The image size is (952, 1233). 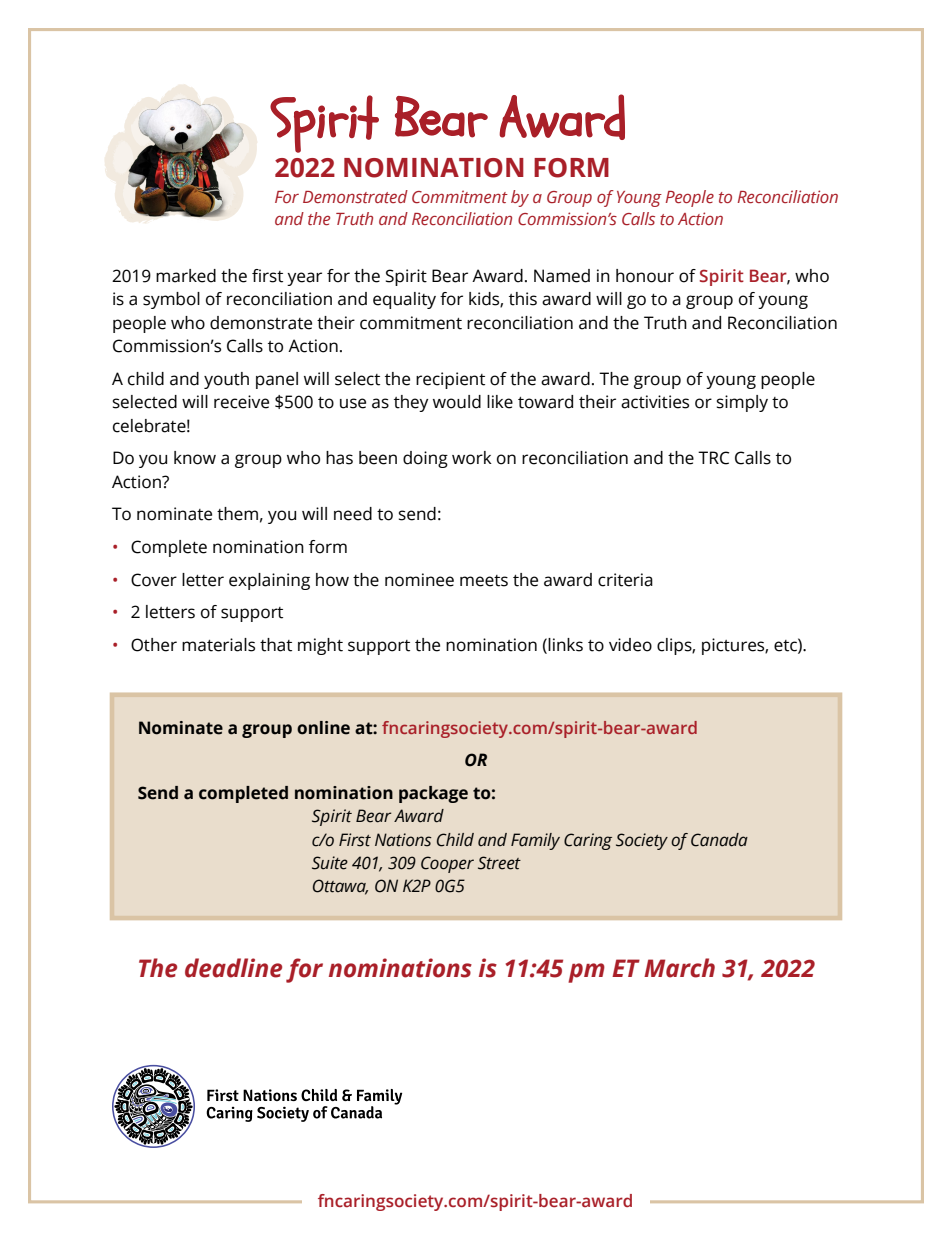 I want to click on equality, so click(x=404, y=300).
